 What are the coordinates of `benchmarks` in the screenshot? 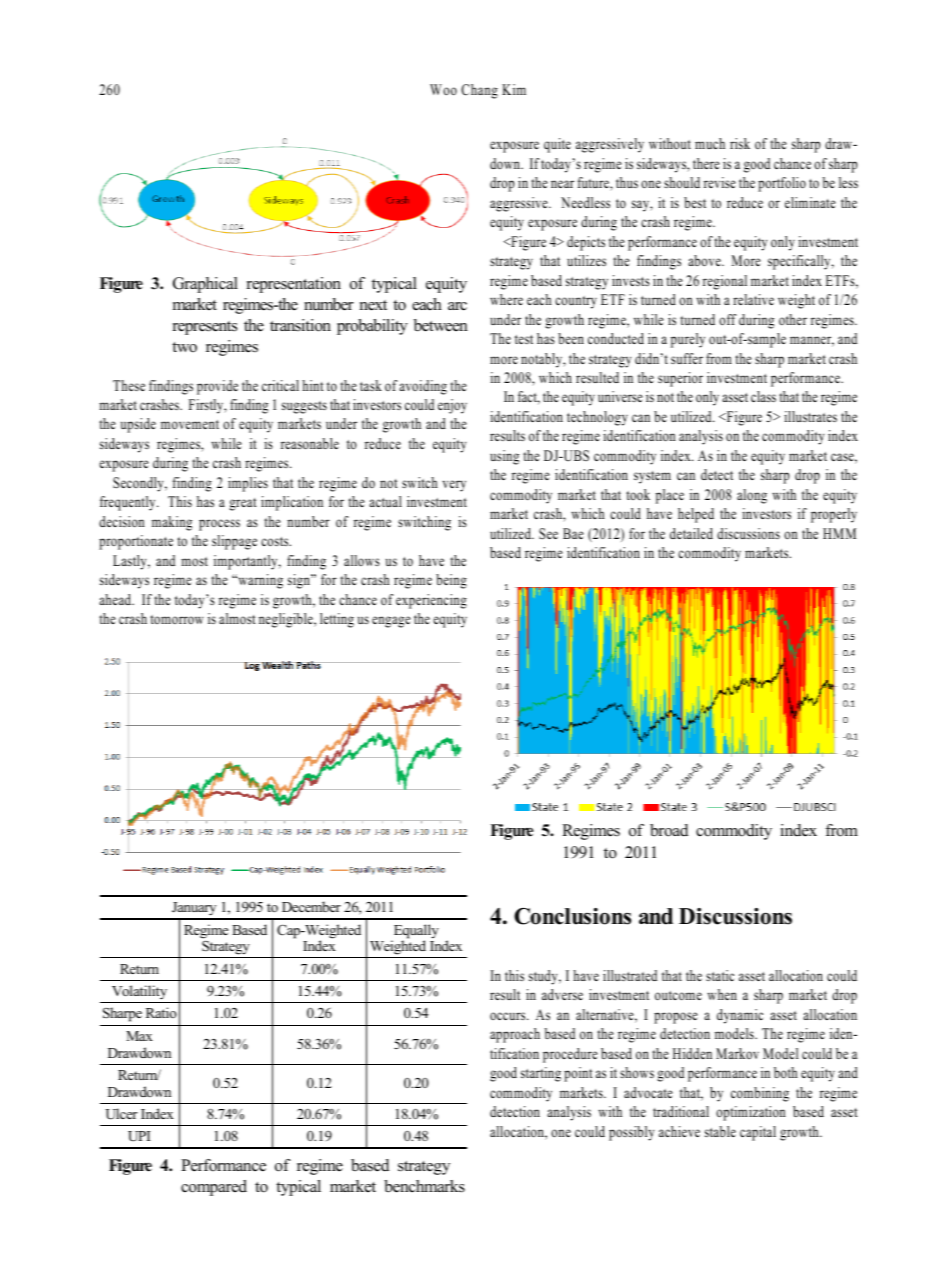 It's located at (424, 1186).
